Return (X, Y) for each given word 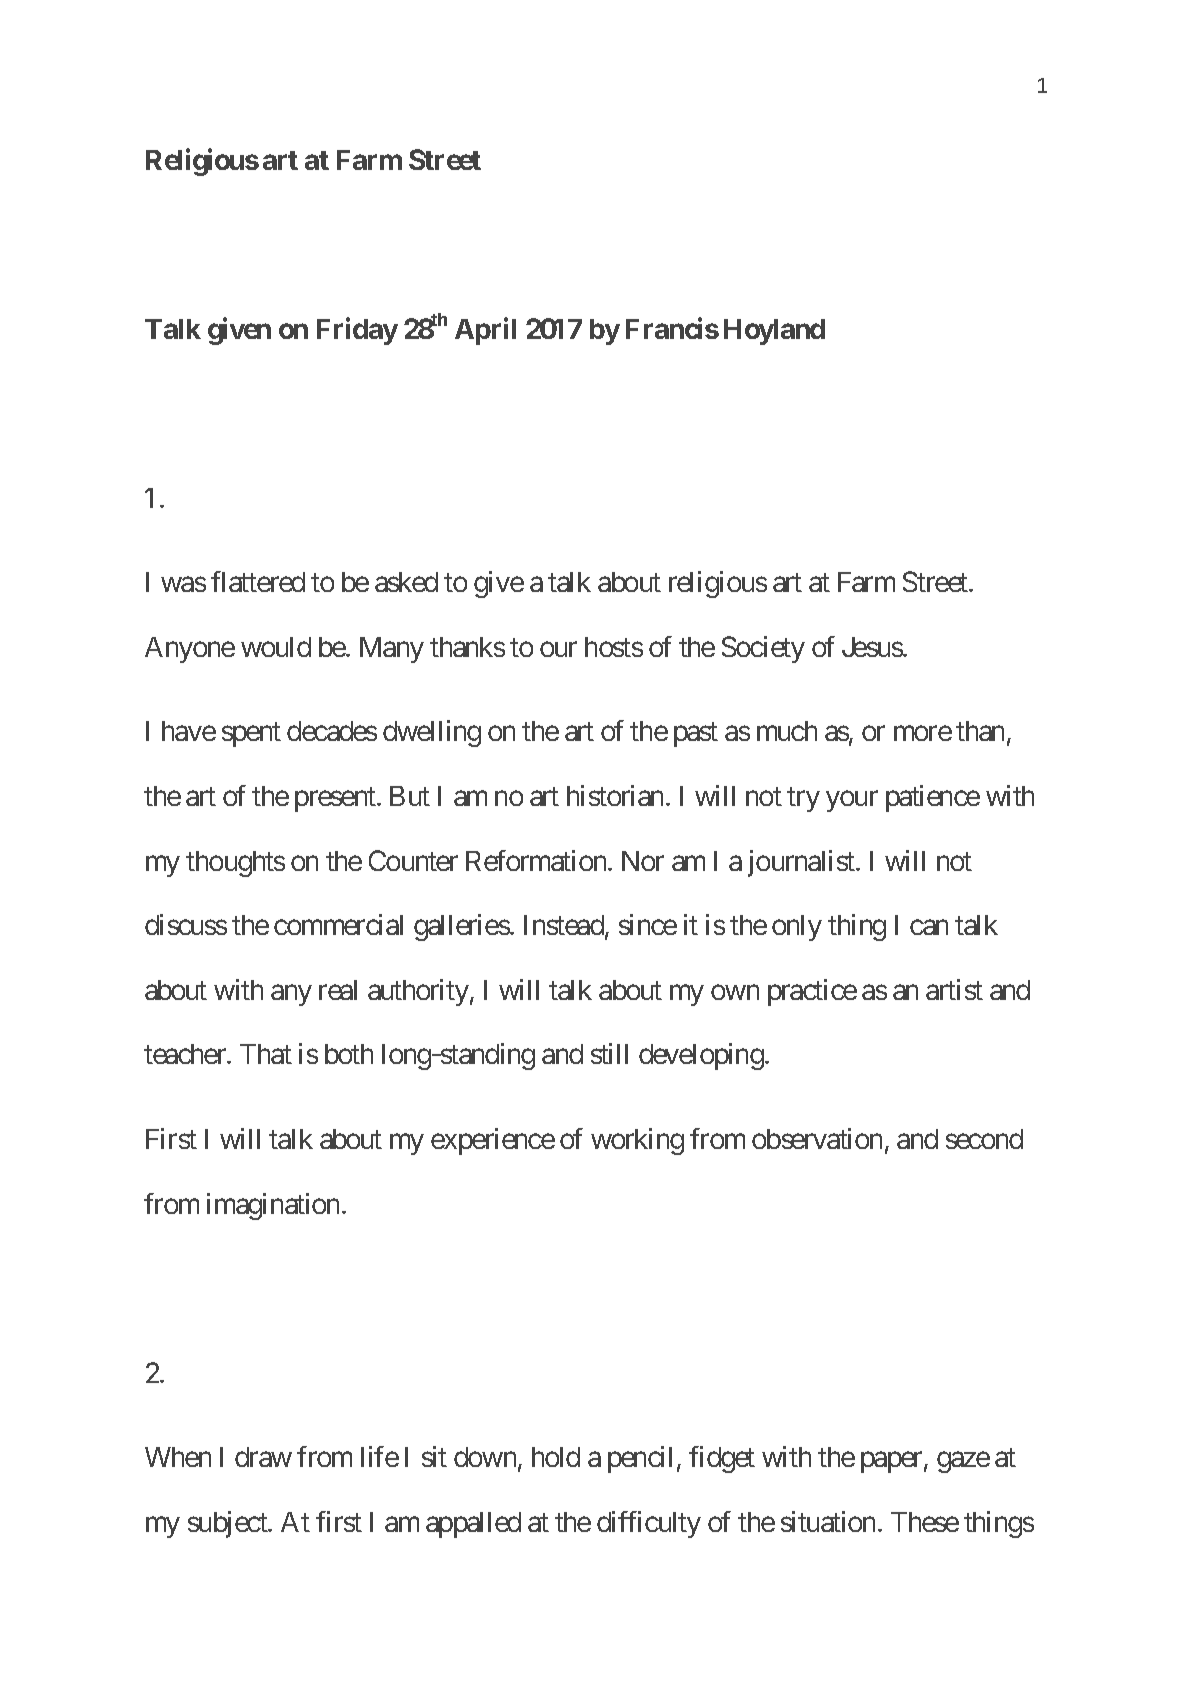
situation (828, 1521)
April (485, 331)
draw (263, 1457)
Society (763, 649)
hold (556, 1457)
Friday (357, 331)
